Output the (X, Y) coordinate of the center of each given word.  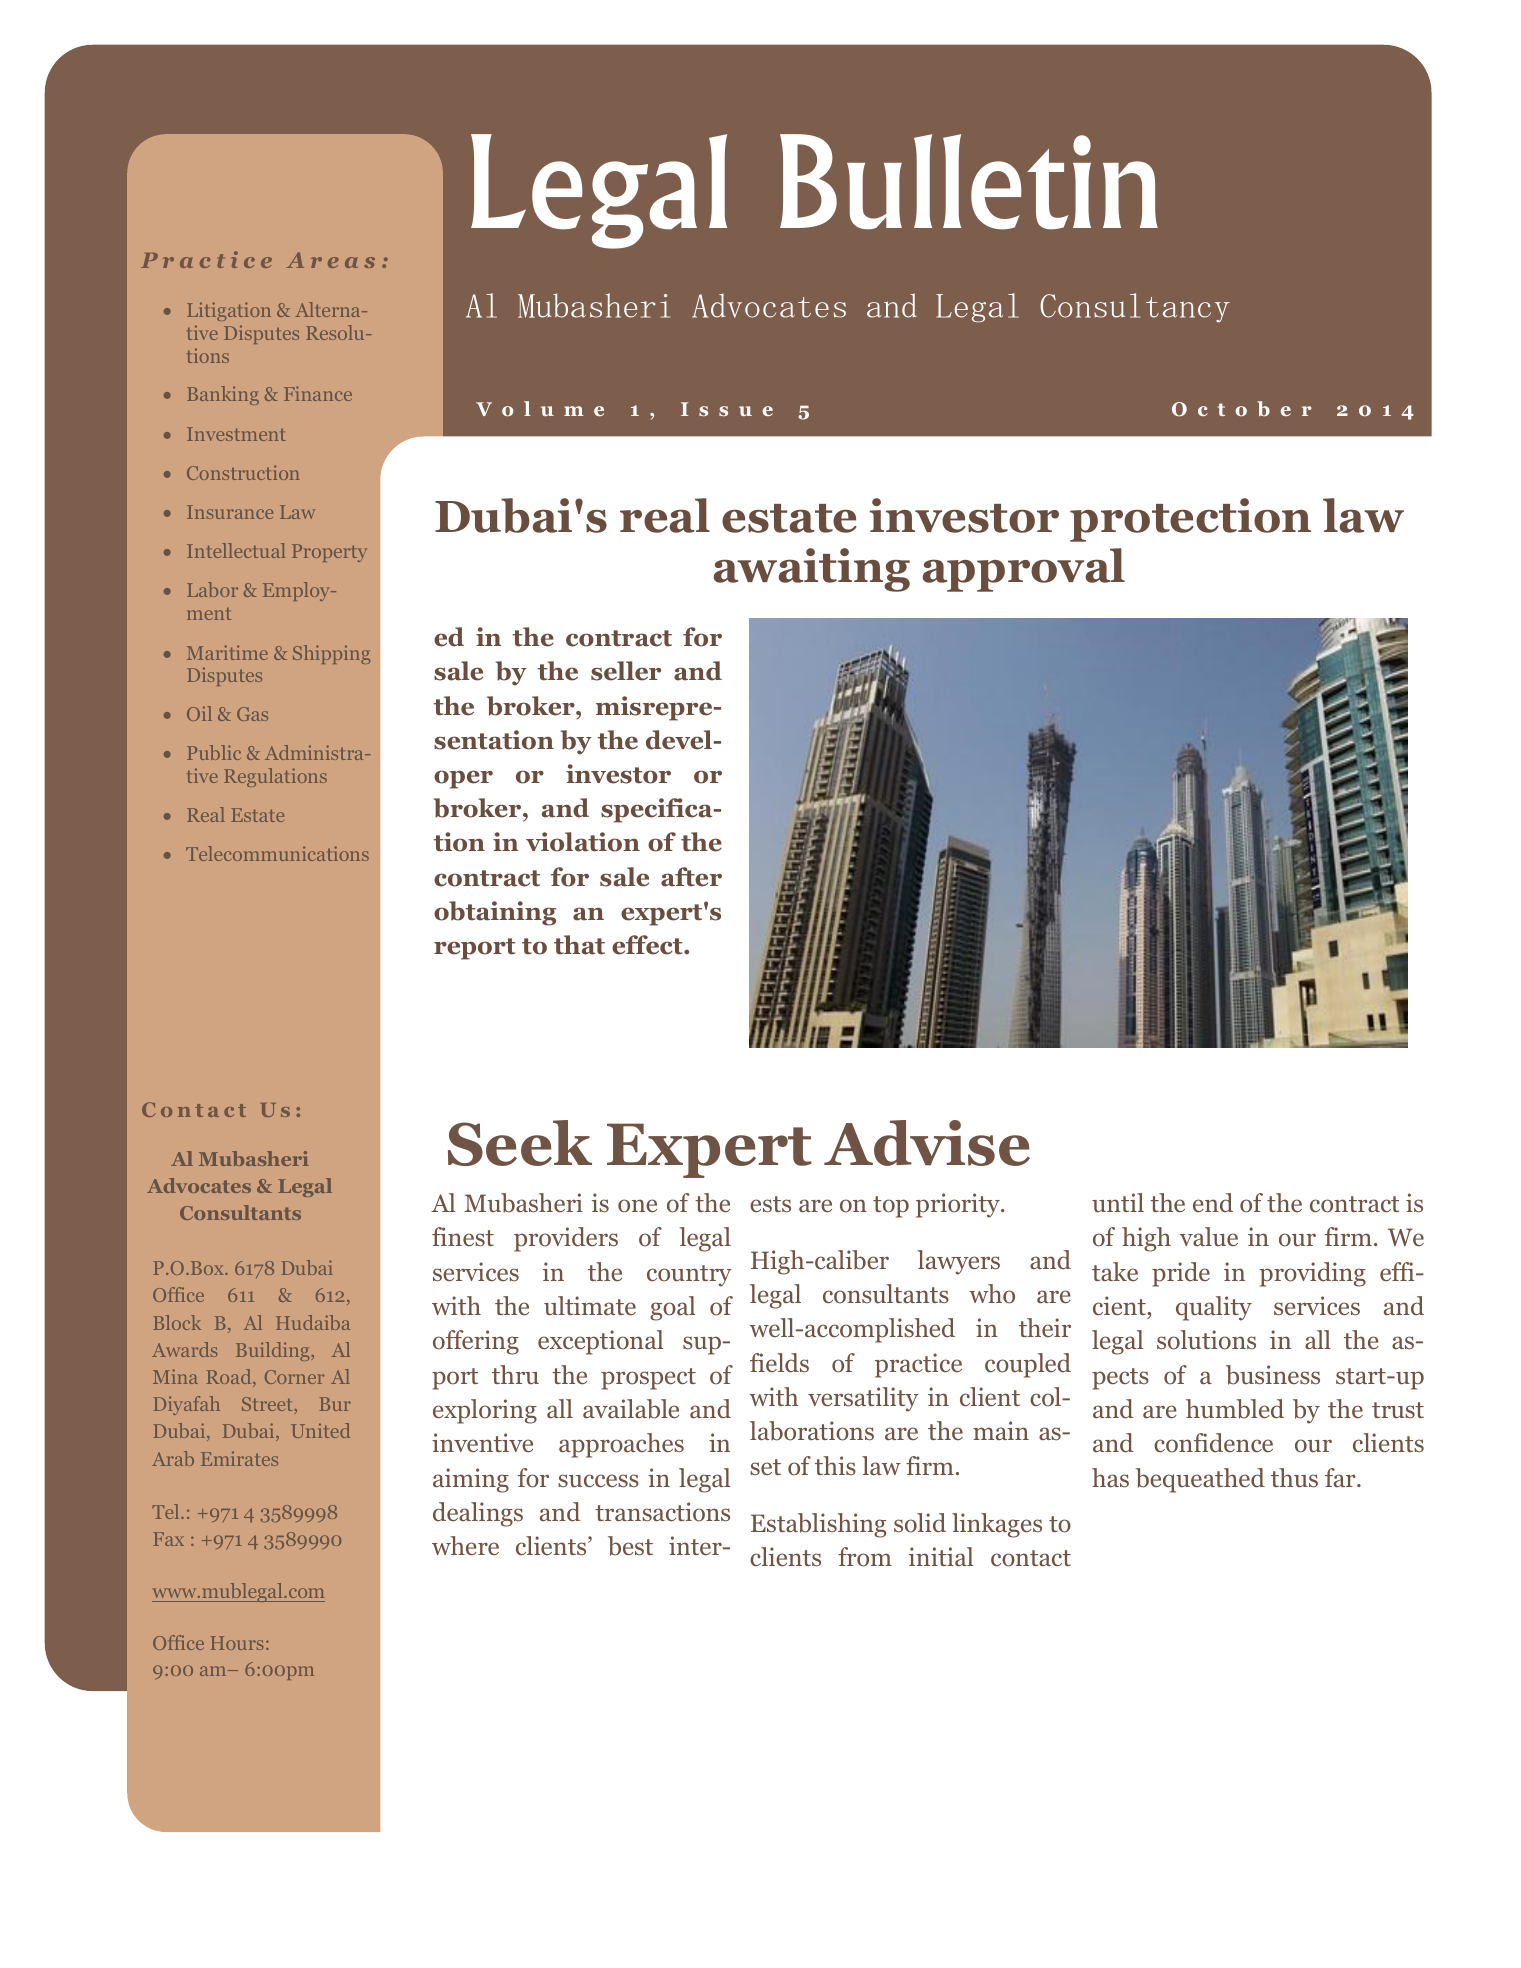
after (691, 877)
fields (779, 1363)
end (1213, 1203)
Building (274, 1351)
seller (626, 671)
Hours (236, 1643)
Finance (318, 393)
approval (1024, 570)
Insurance (230, 512)
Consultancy (1135, 308)
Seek (520, 1143)
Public (214, 752)
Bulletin (969, 182)
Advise (927, 1143)
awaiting (812, 570)
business (1273, 1375)
